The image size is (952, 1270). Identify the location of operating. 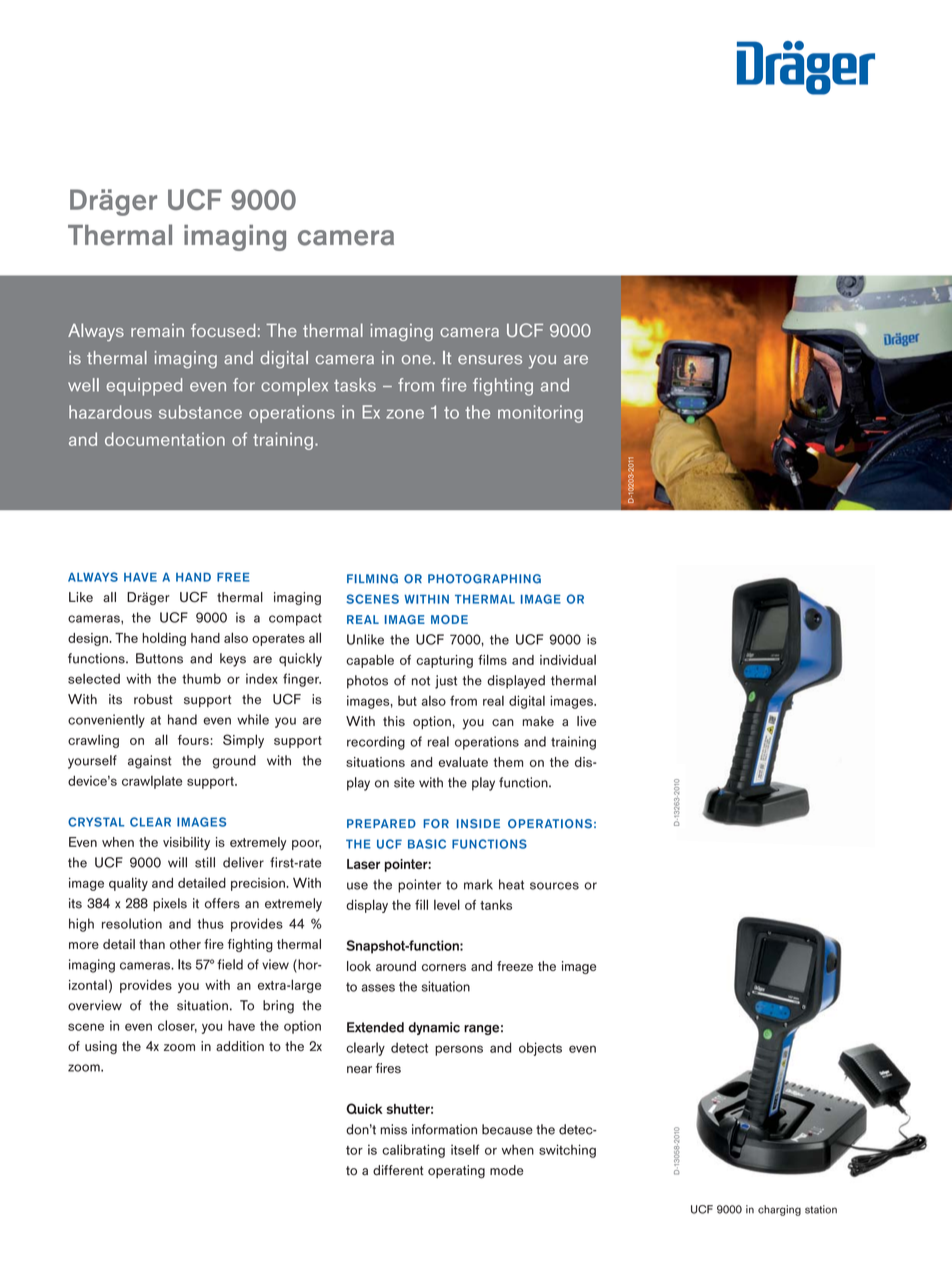
(456, 1172).
